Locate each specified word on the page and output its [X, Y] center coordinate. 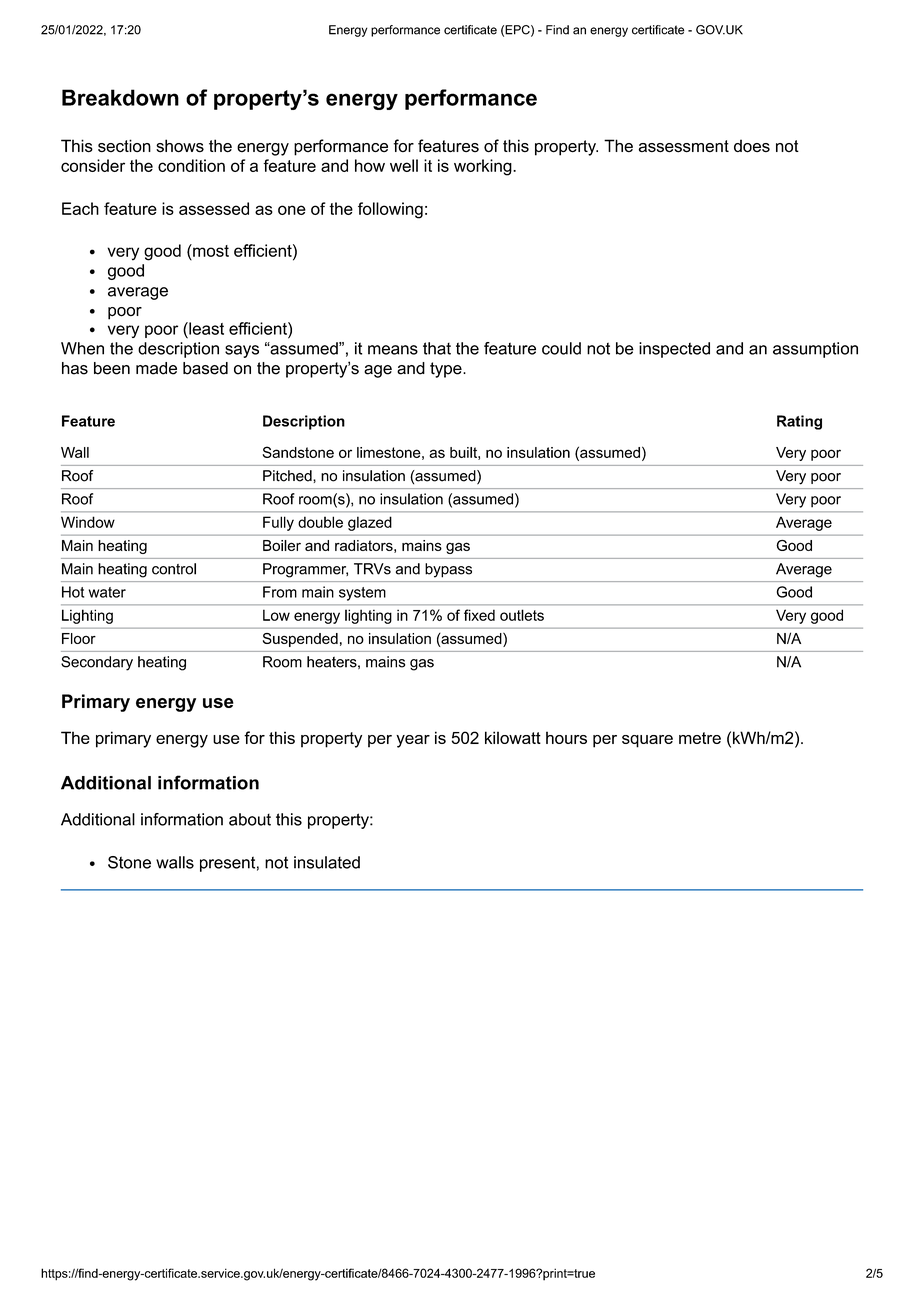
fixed [479, 615]
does [752, 146]
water [107, 592]
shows [180, 146]
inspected [674, 350]
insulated [327, 862]
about [250, 819]
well [404, 165]
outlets [522, 615]
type [447, 370]
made [156, 368]
